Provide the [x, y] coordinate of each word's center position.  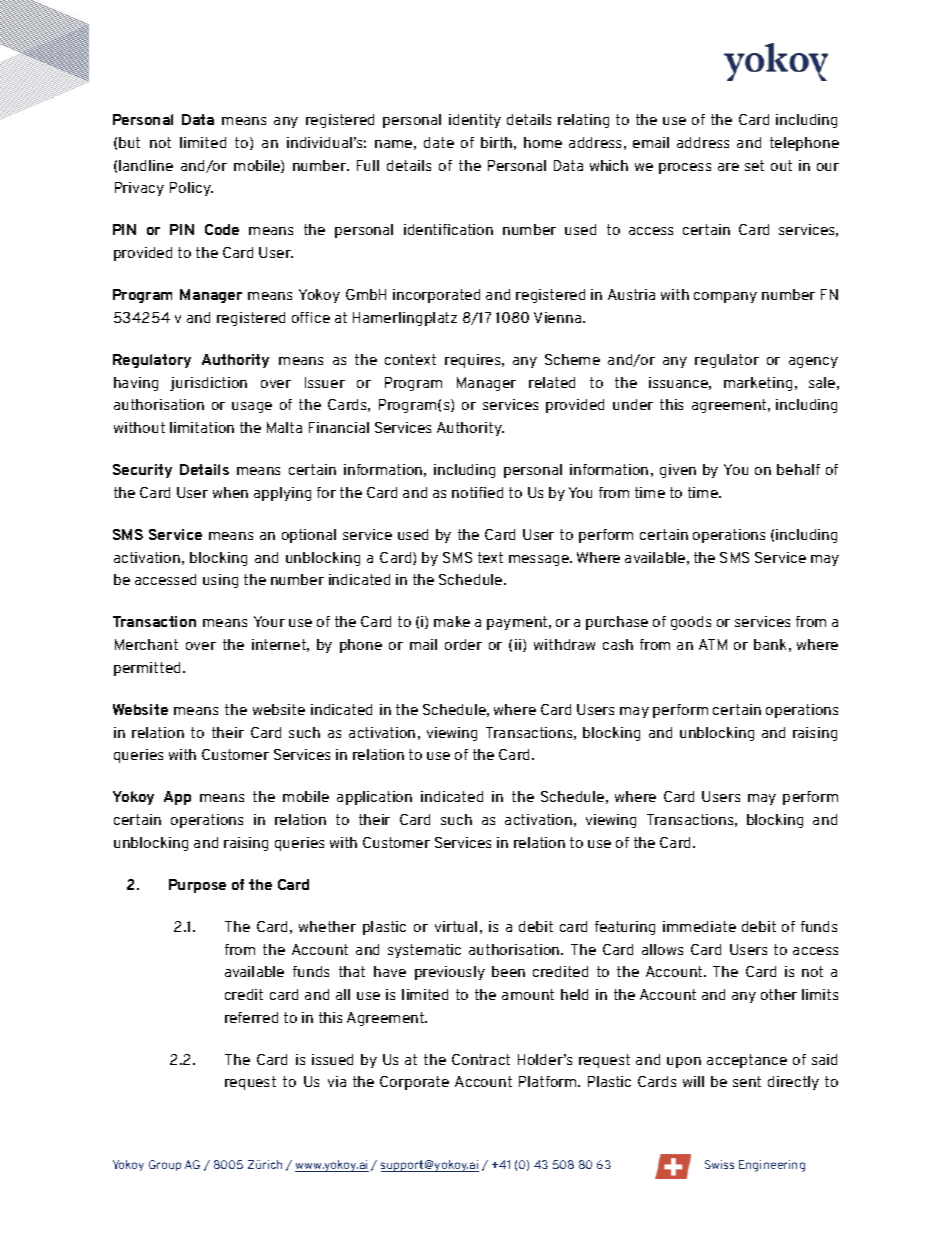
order [463, 644]
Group [165, 1165]
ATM [713, 644]
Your [269, 621]
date [439, 142]
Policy [191, 189]
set [754, 165]
